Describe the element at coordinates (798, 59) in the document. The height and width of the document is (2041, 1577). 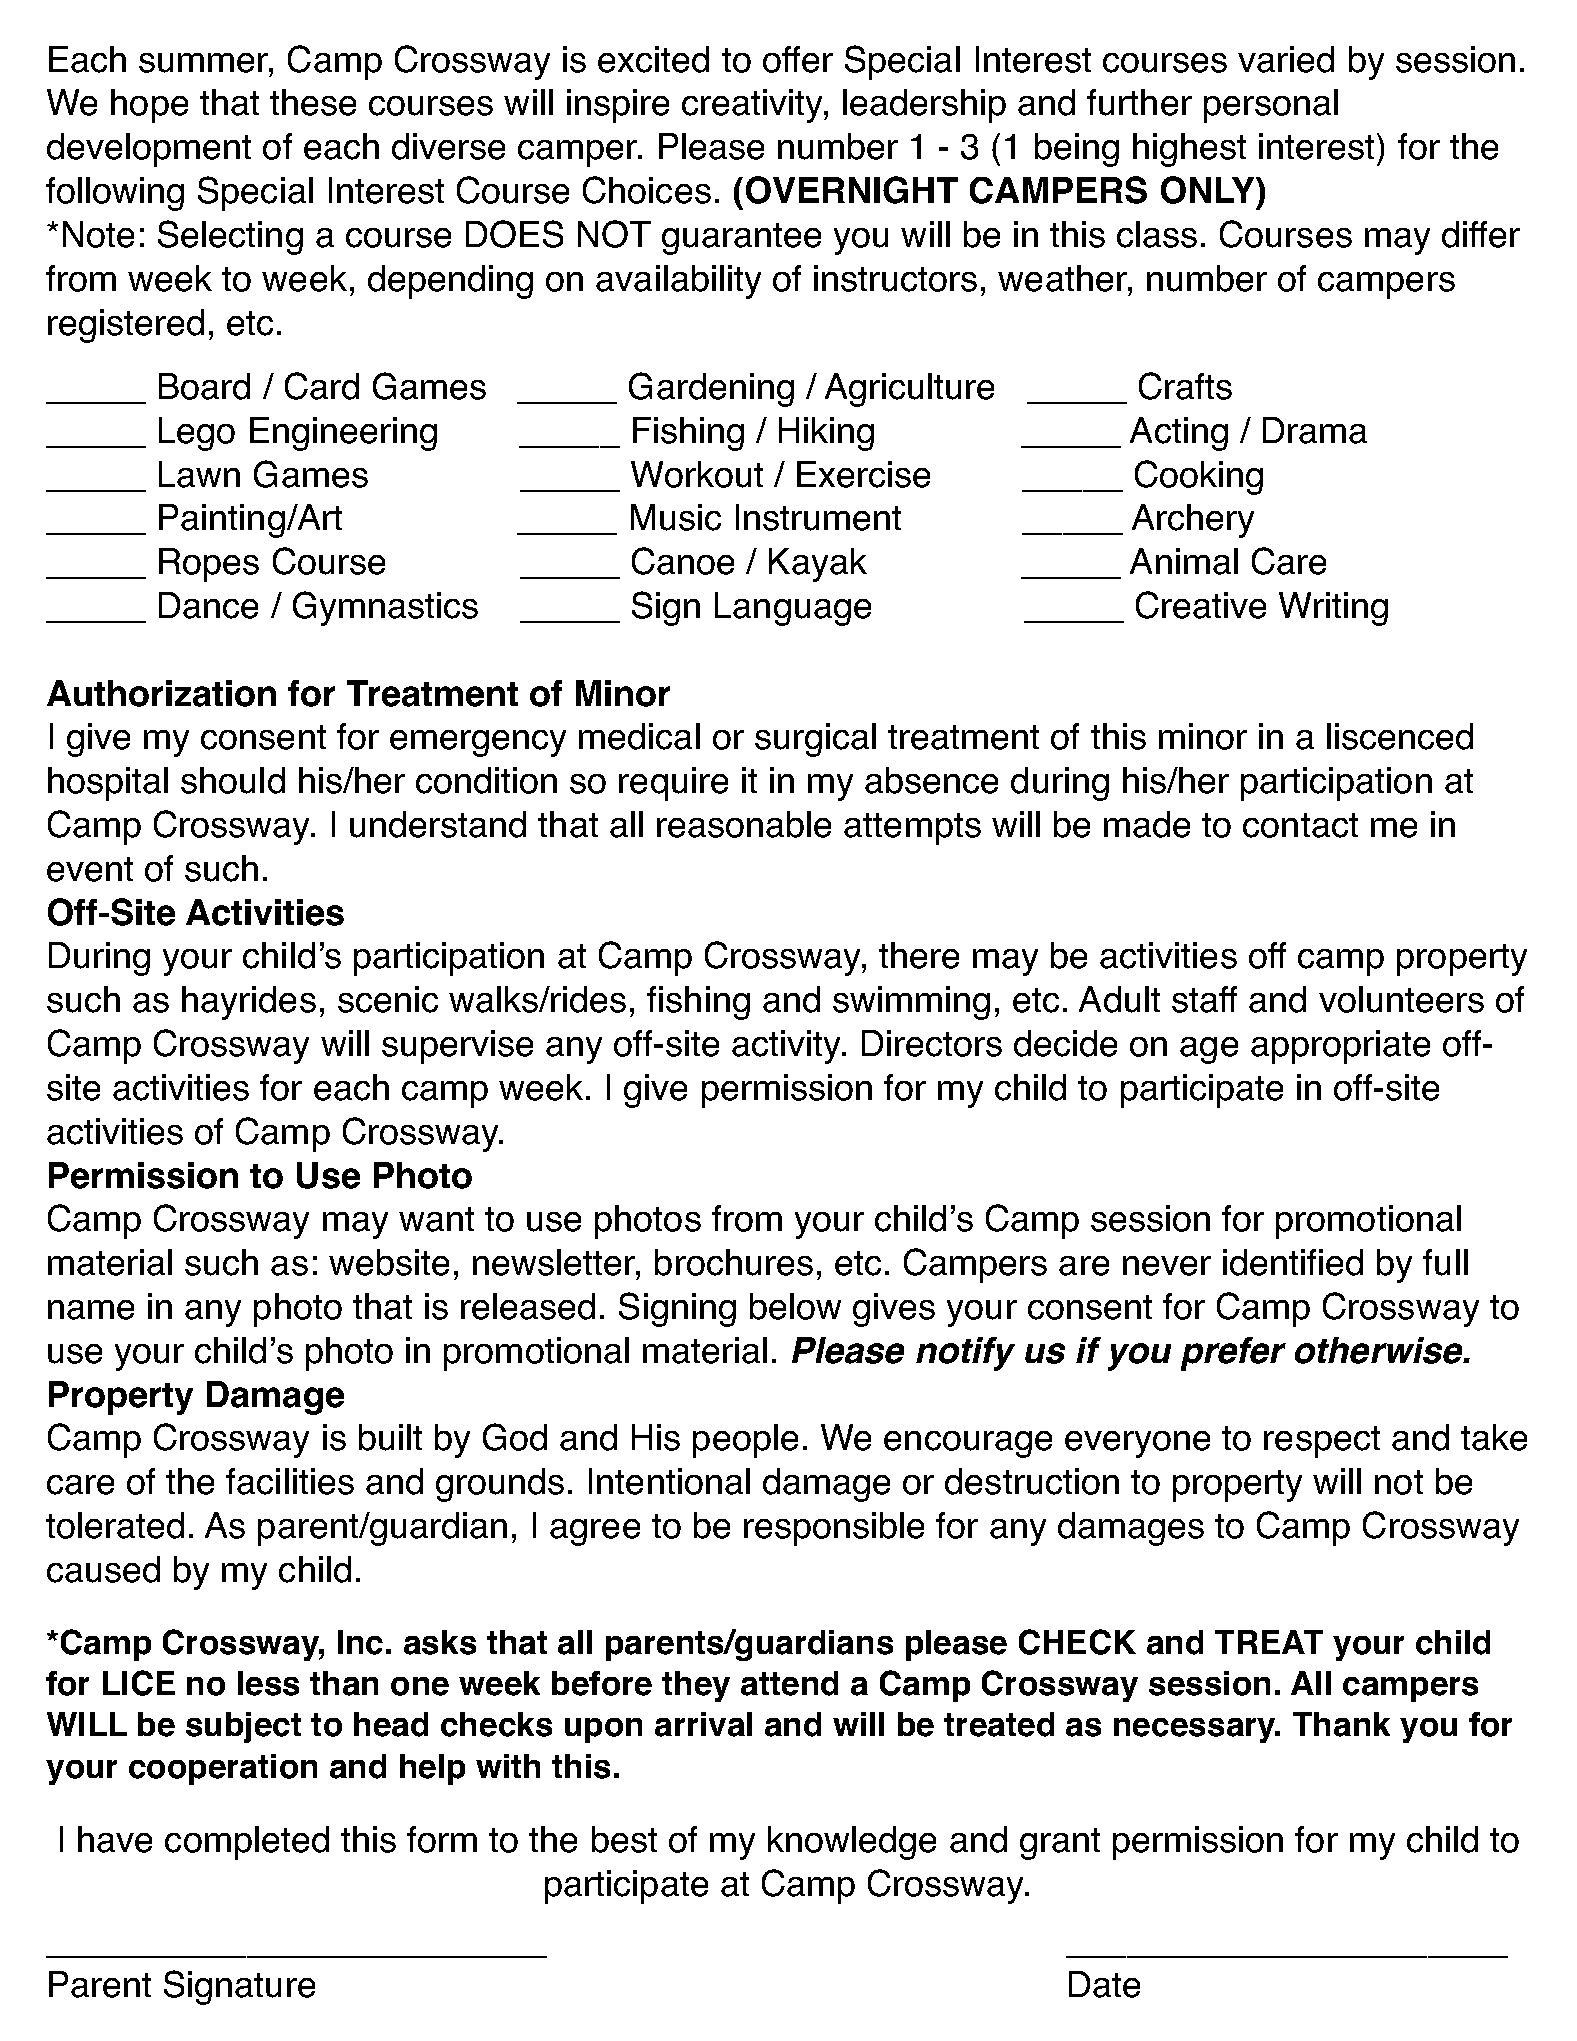
I see `offer` at that location.
